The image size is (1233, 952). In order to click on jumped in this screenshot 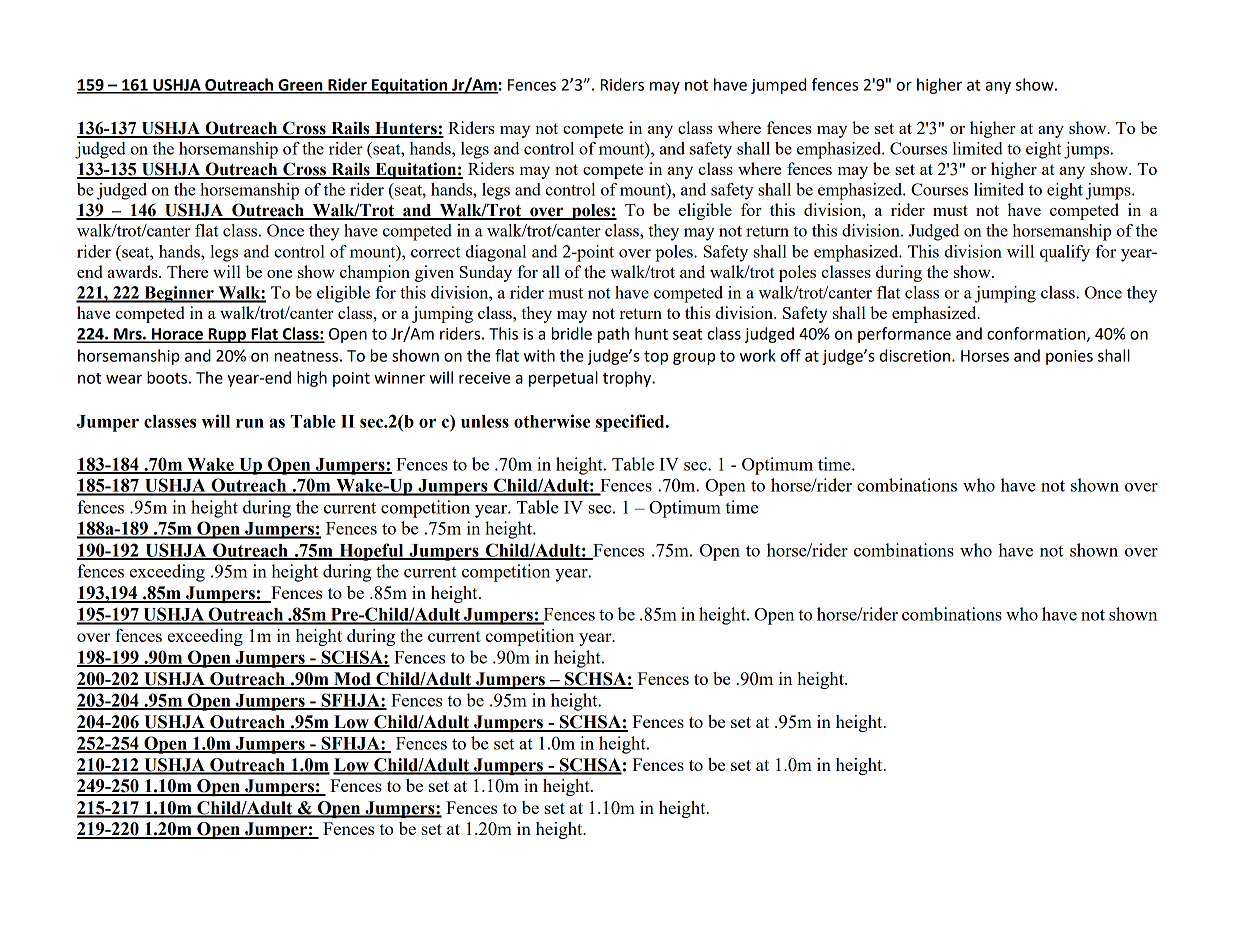, I will do `click(778, 86)`.
